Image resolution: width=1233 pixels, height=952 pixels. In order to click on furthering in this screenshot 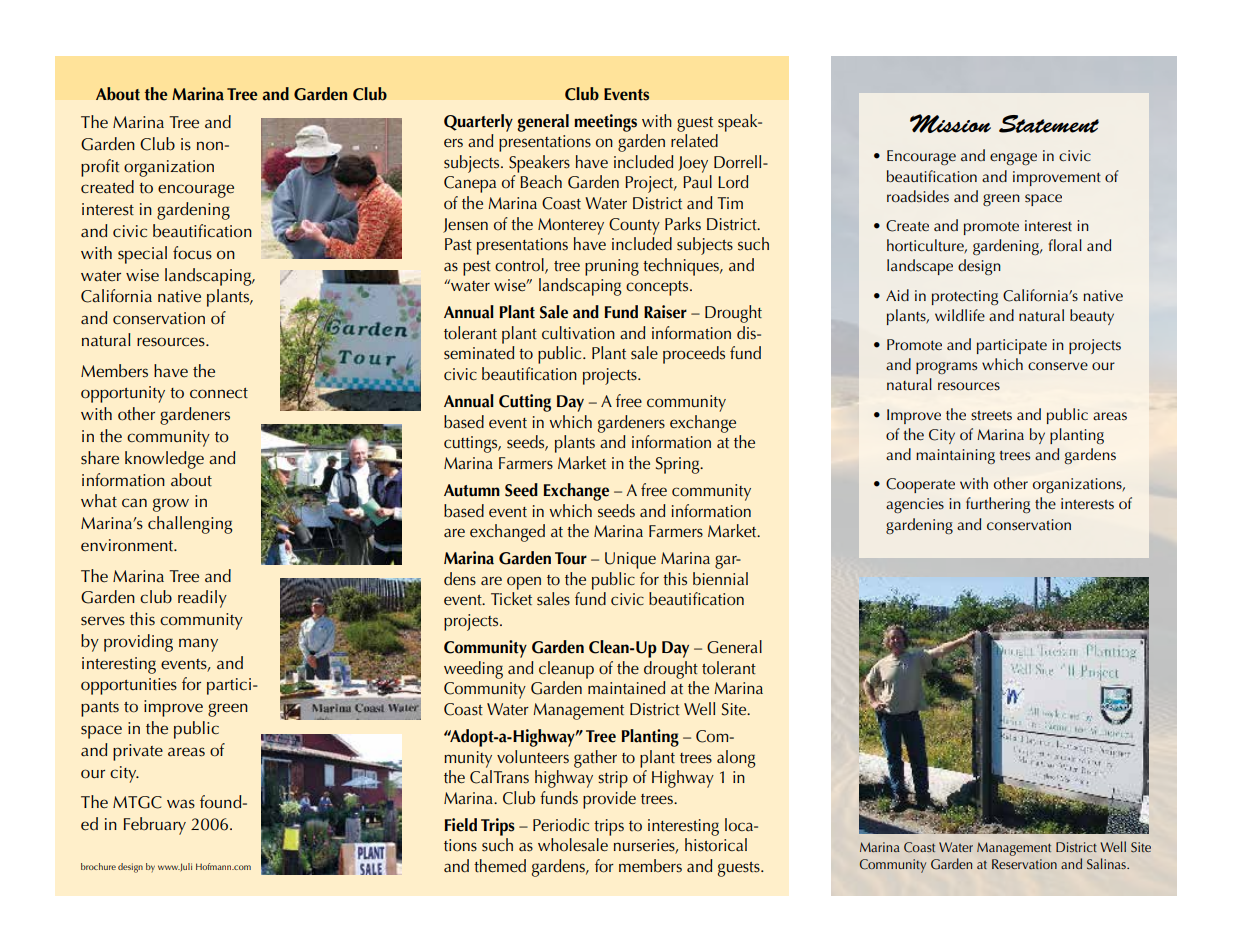, I will do `click(998, 505)`.
